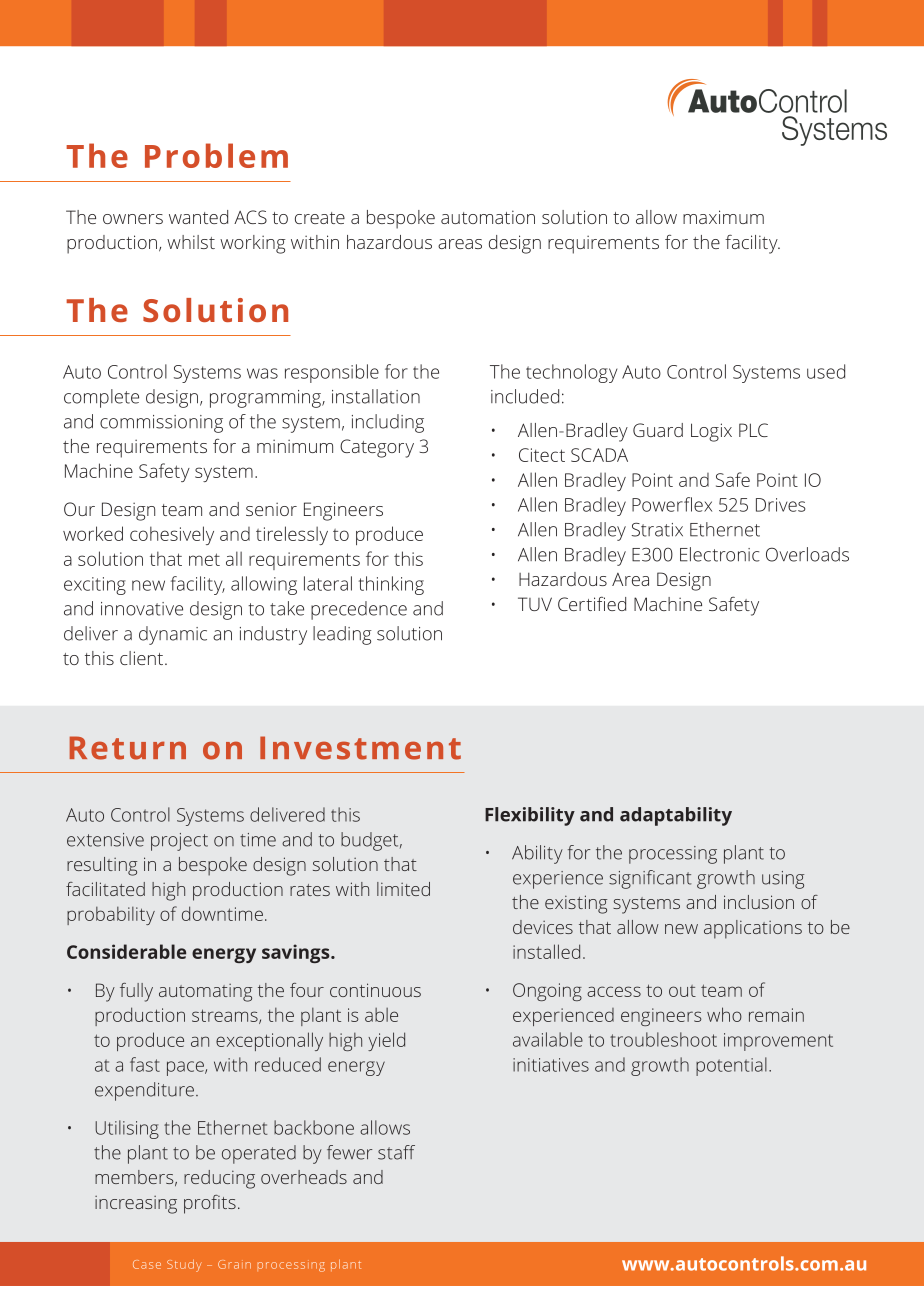 This screenshot has height=1308, width=924. What do you see at coordinates (128, 748) in the screenshot?
I see `Return` at bounding box center [128, 748].
